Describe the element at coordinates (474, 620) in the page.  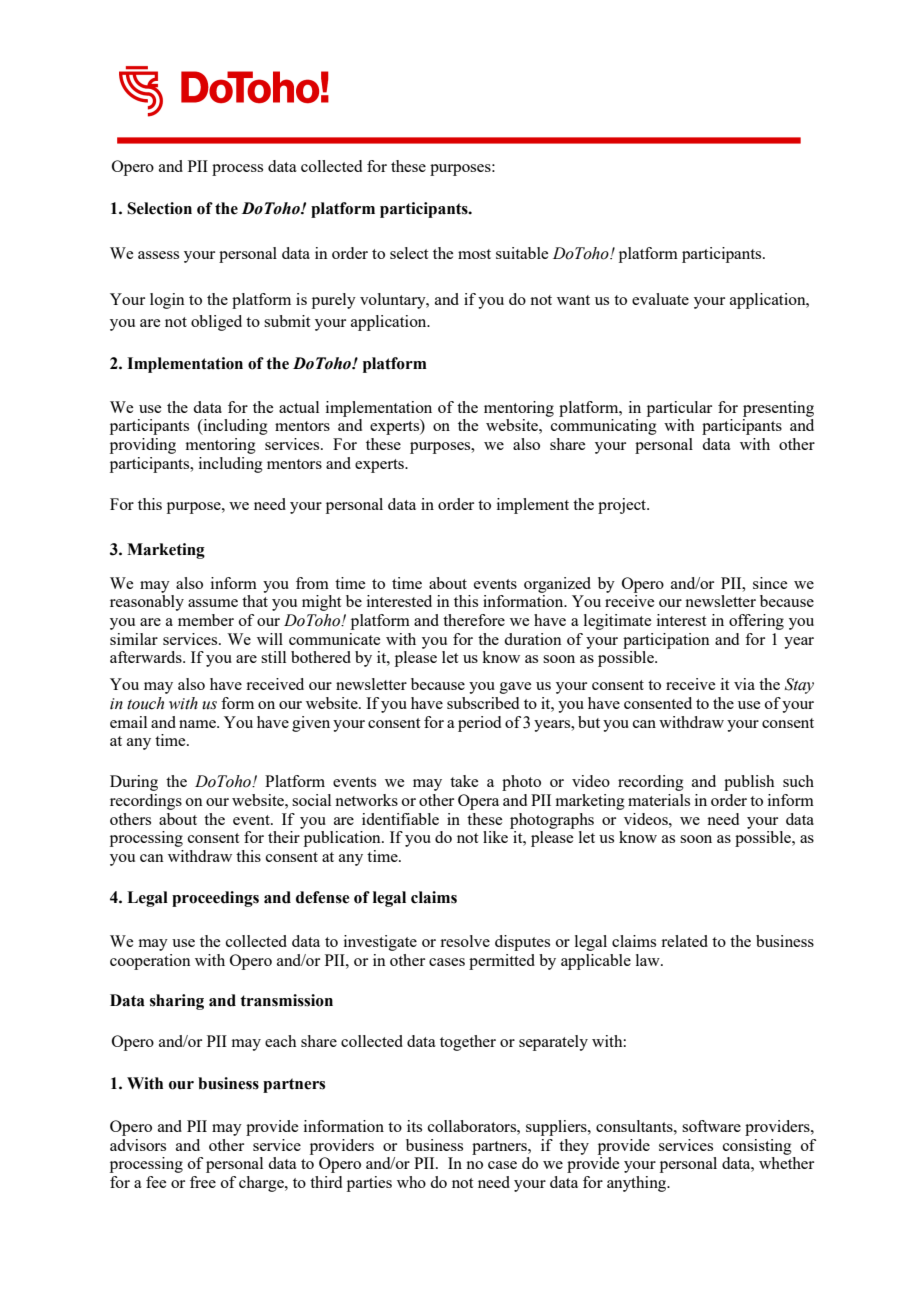
I see `therefore` at that location.
